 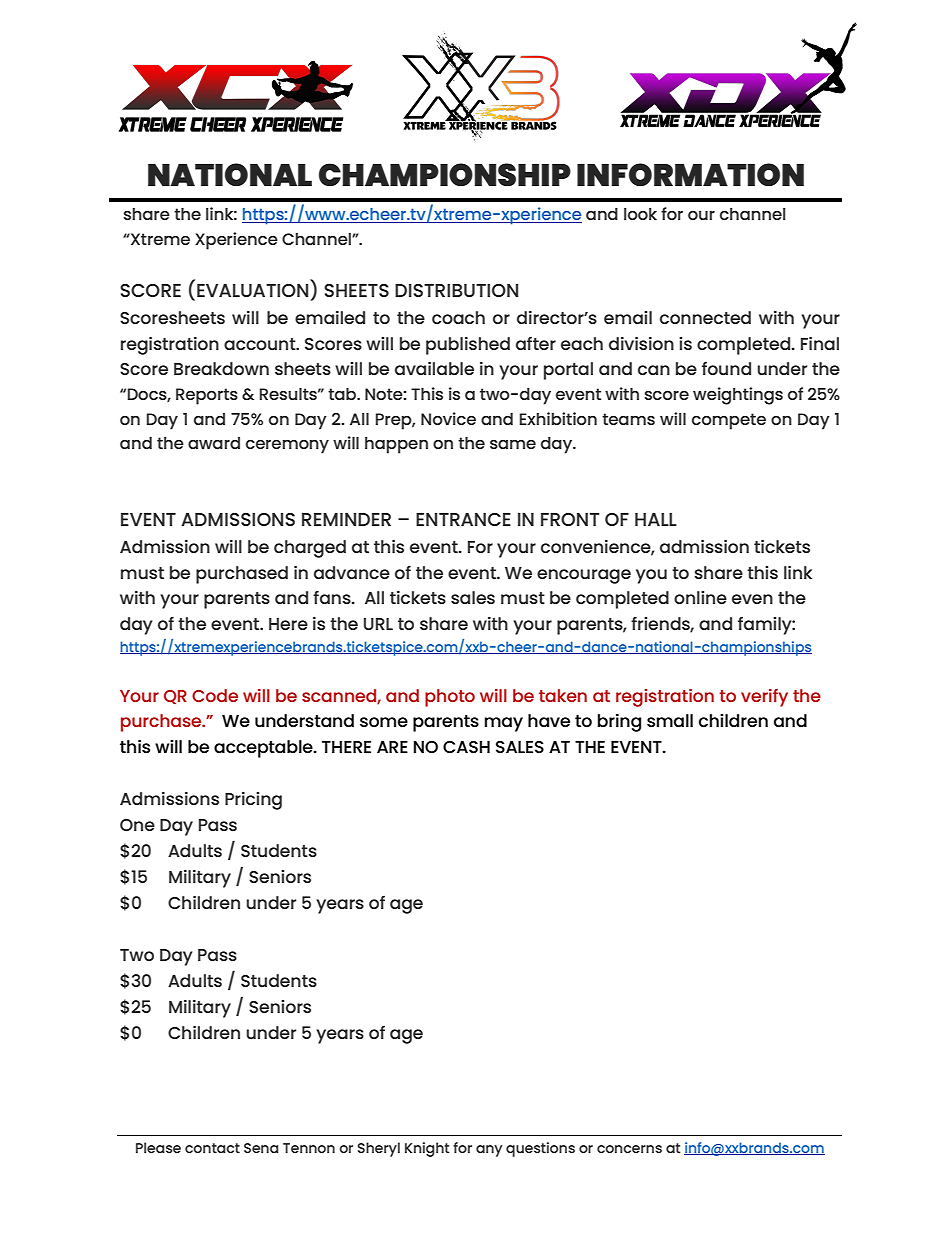 What do you see at coordinates (640, 214) in the screenshot?
I see `look` at bounding box center [640, 214].
